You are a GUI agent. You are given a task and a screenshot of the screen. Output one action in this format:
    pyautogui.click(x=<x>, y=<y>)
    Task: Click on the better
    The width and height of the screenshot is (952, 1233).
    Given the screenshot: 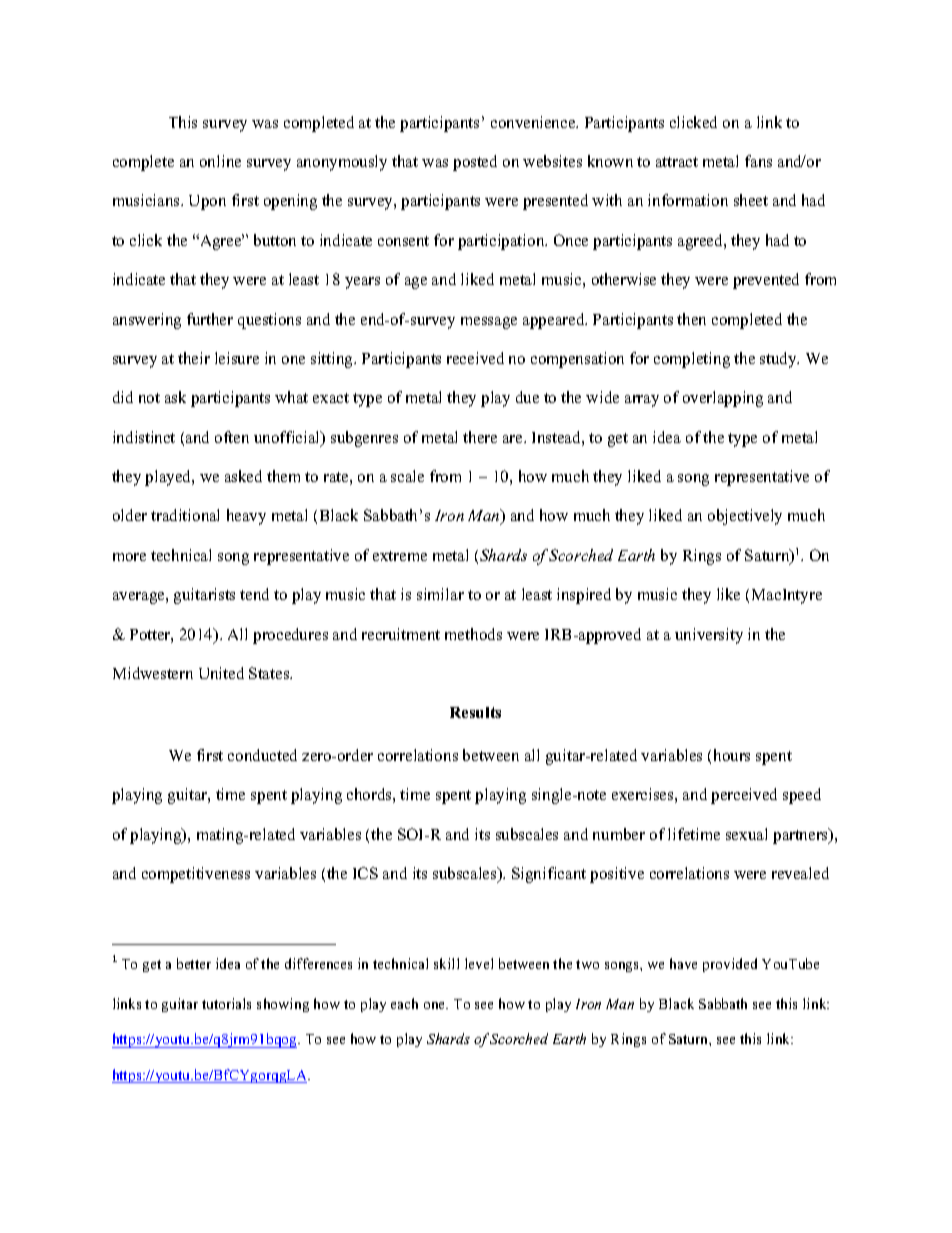 What is the action you would take?
    pyautogui.click(x=194, y=963)
